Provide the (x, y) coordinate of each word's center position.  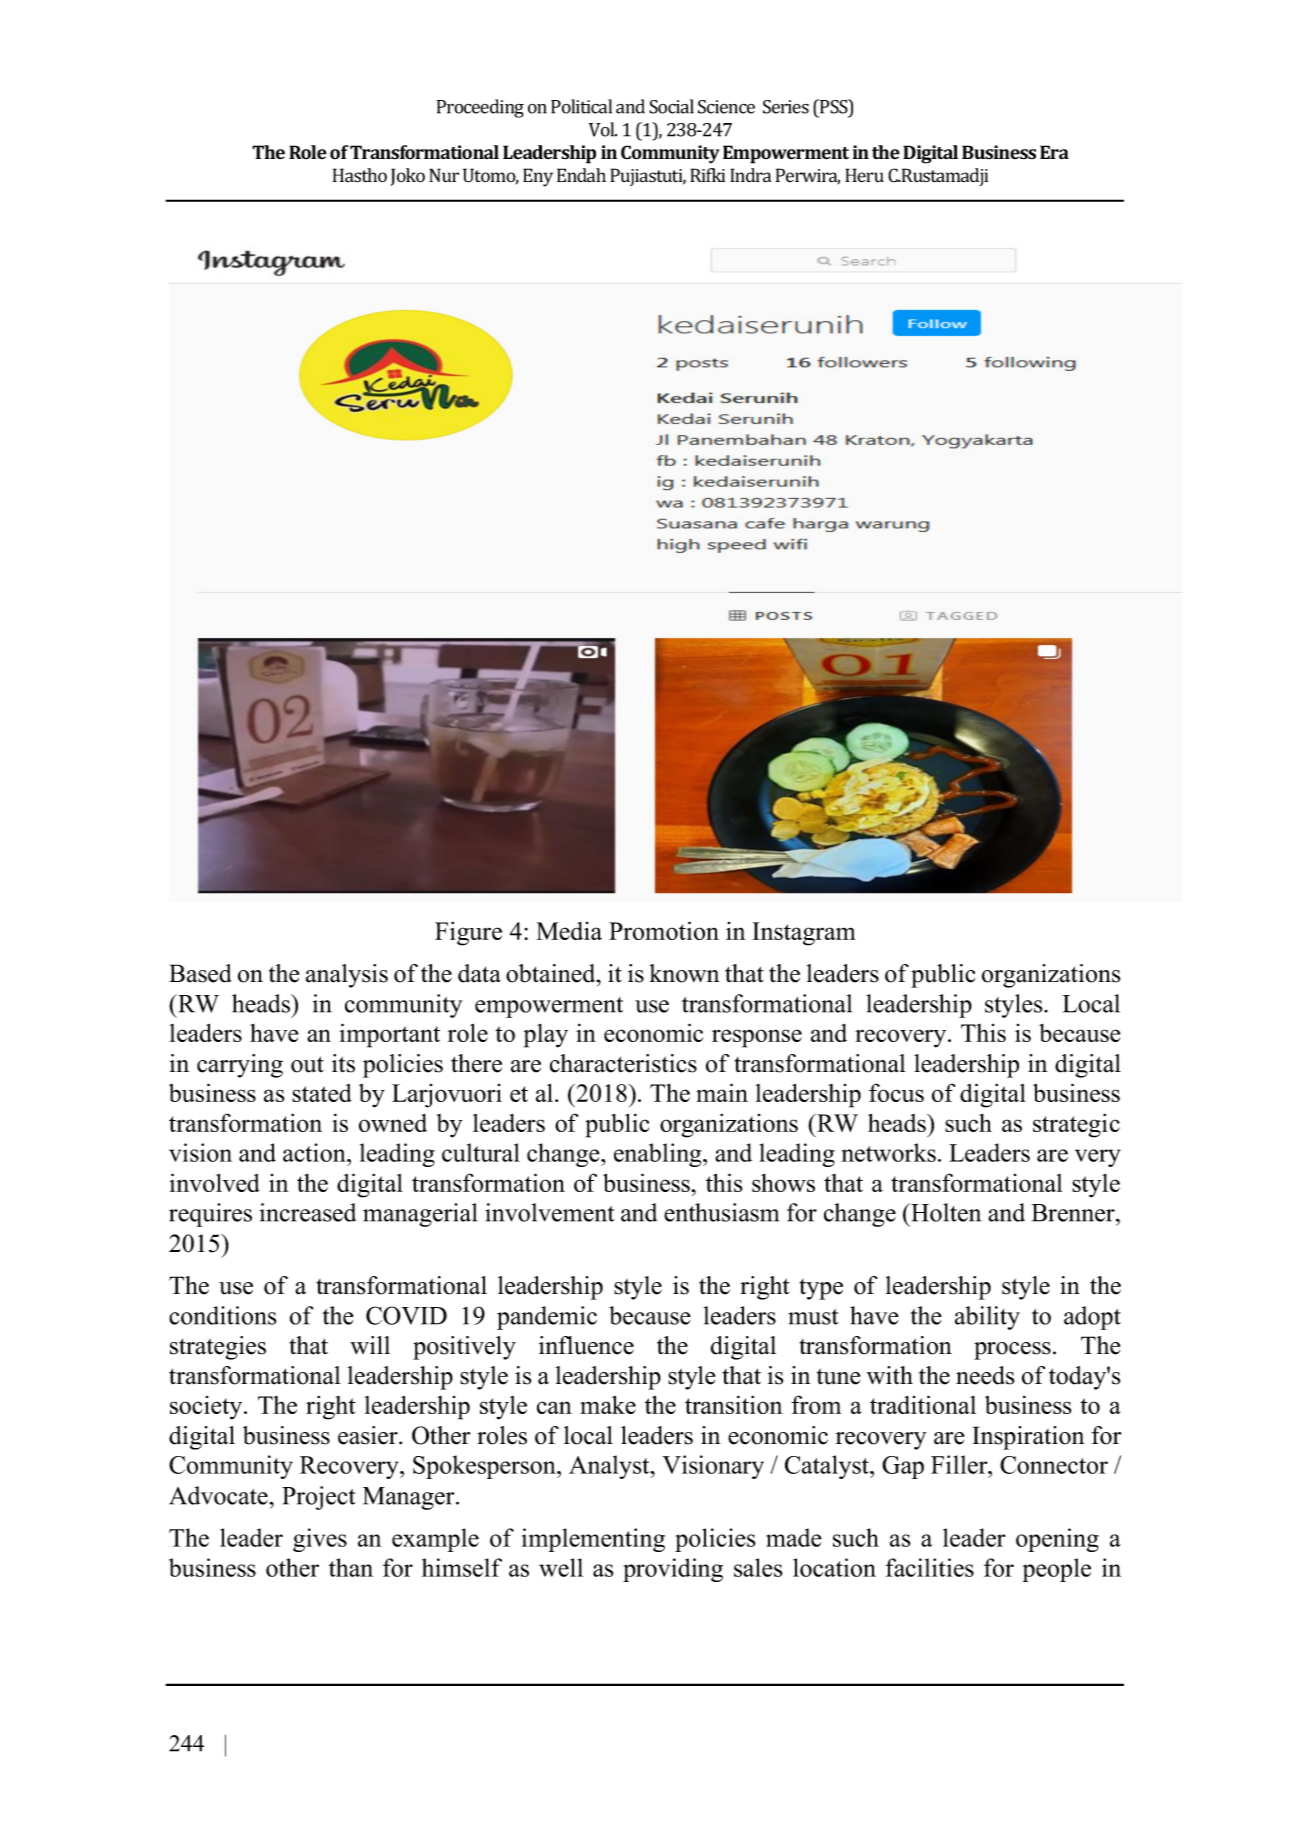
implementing (593, 1540)
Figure (468, 933)
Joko (407, 177)
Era (1054, 152)
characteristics (623, 1063)
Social (671, 106)
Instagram (804, 934)
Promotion (664, 930)
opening (1057, 1540)
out (307, 1064)
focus (896, 1092)
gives (320, 1540)
